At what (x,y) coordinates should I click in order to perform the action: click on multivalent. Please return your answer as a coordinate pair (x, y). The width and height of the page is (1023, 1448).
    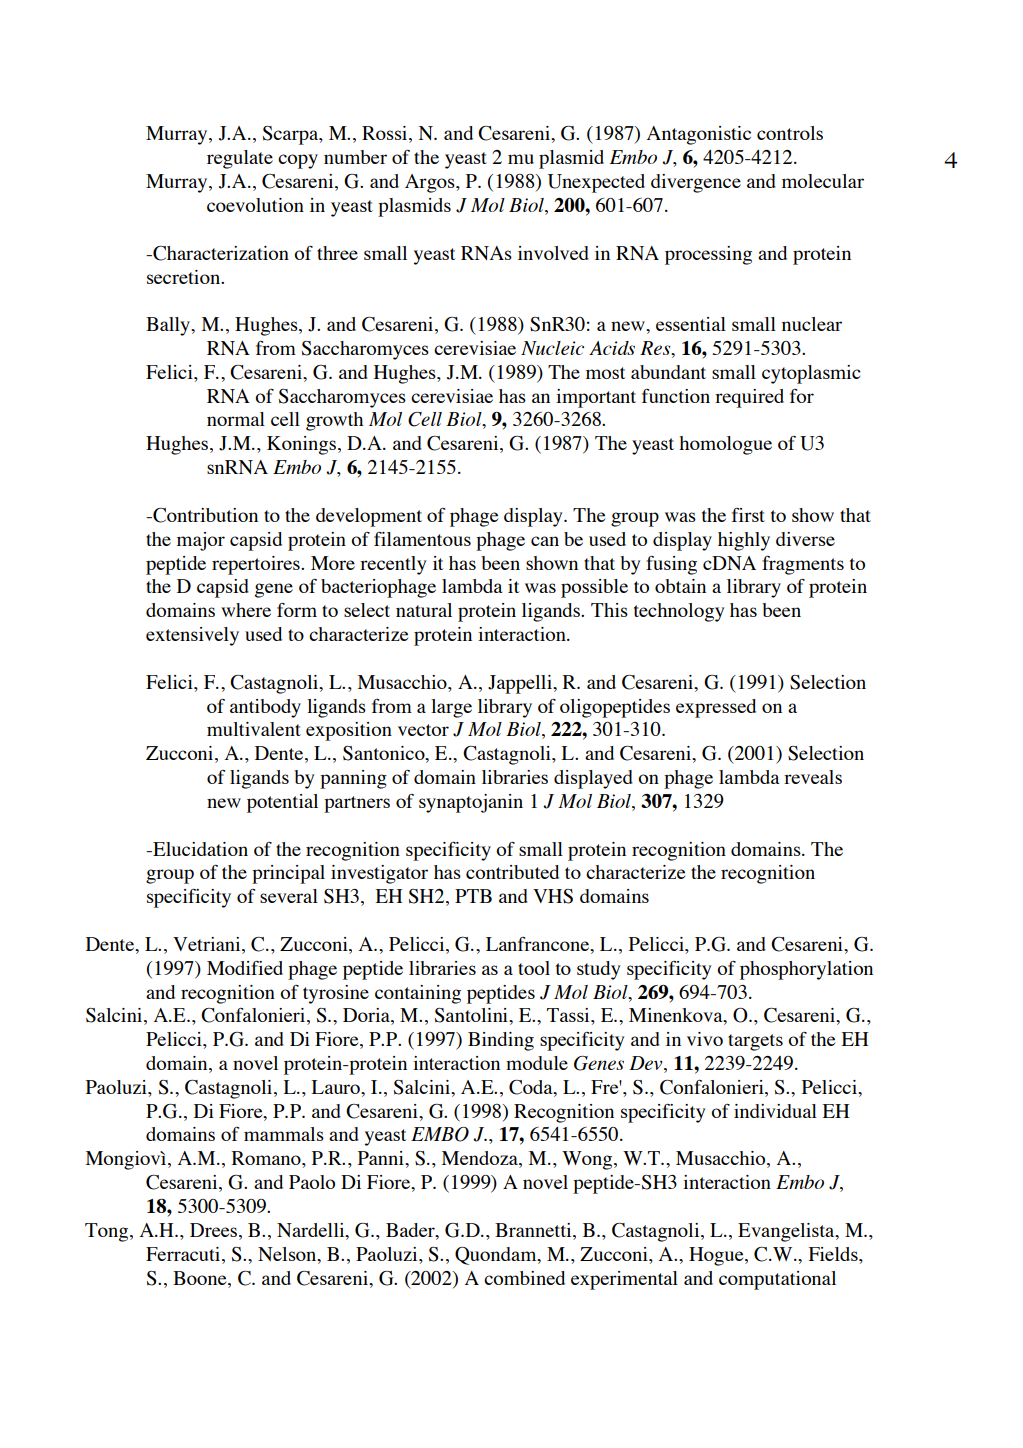
    Looking at the image, I should click on (254, 729).
